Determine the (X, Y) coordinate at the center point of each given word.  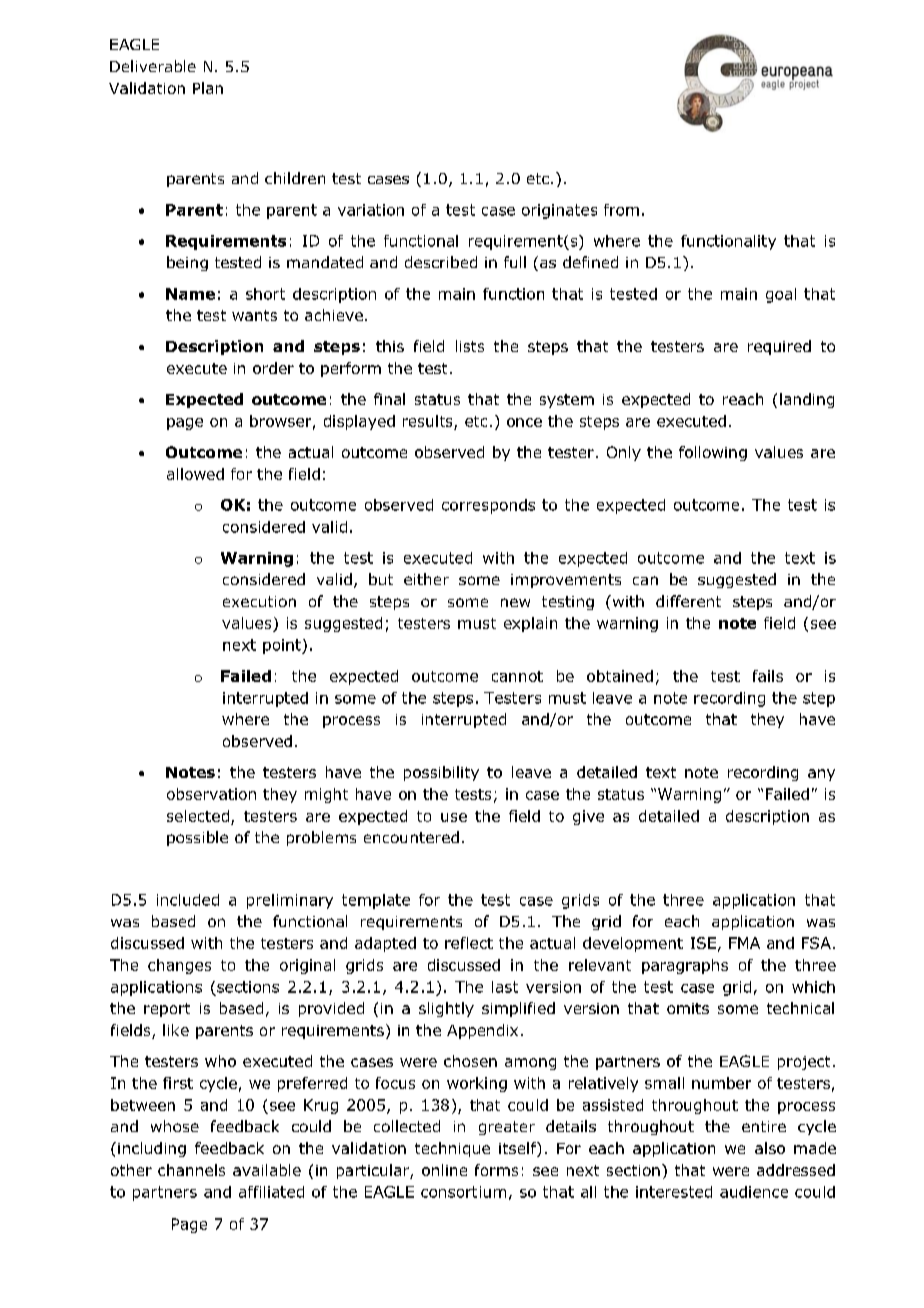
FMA (744, 943)
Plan (208, 88)
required (779, 347)
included (188, 900)
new (515, 602)
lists (470, 346)
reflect (469, 943)
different (688, 601)
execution (259, 601)
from (621, 210)
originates (559, 211)
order (273, 368)
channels (191, 1170)
